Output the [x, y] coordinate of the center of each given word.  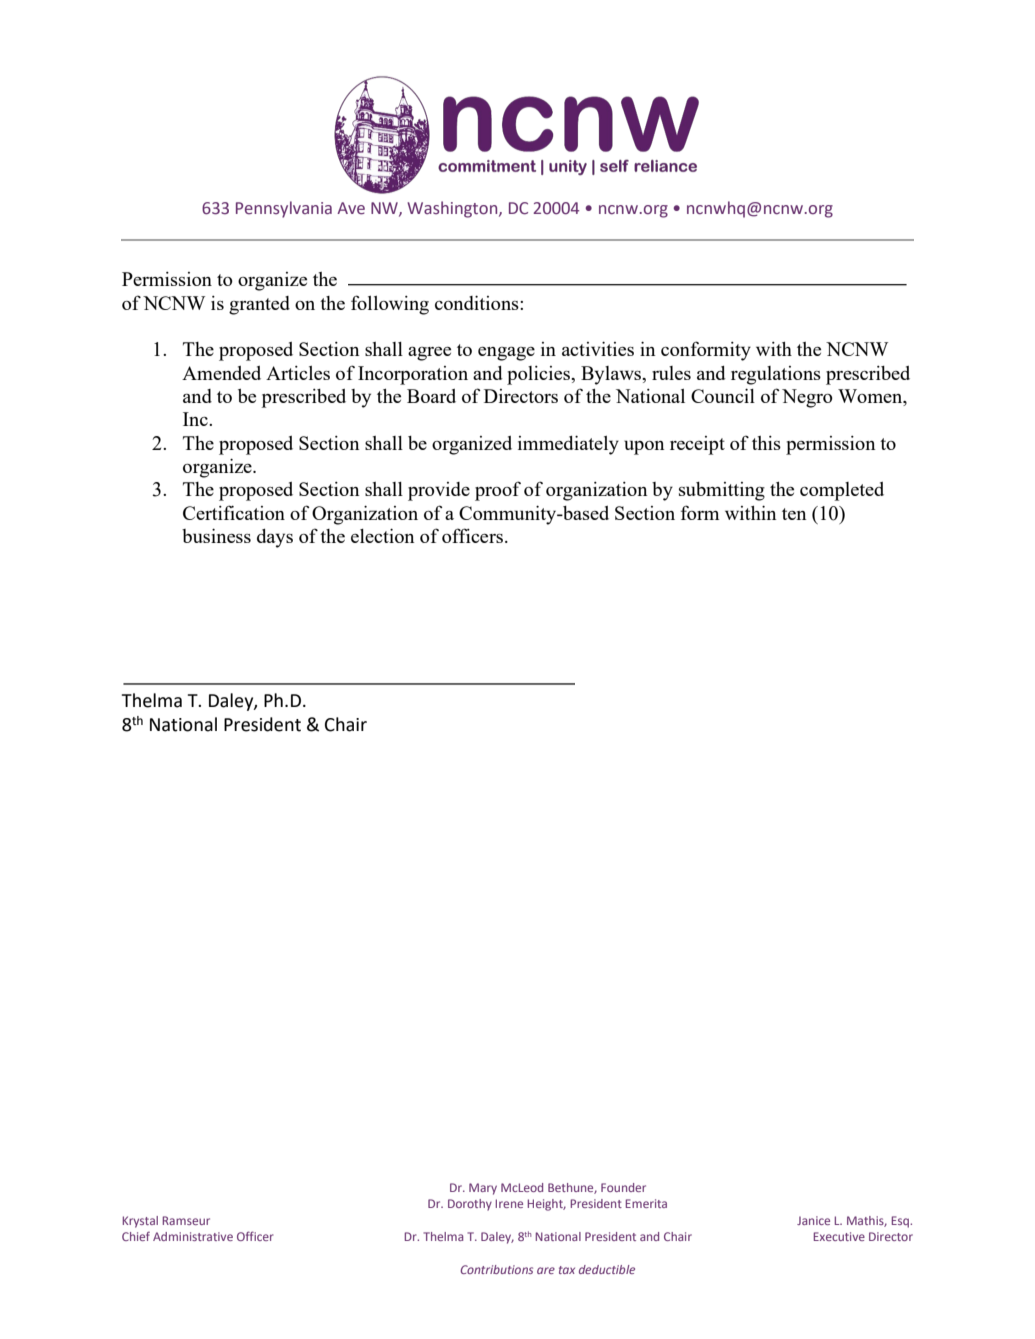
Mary [483, 1189]
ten [794, 514]
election [382, 535]
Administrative [193, 1236]
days [275, 538]
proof [498, 491]
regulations [776, 375]
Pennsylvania [284, 209]
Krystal [140, 1222]
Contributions [496, 1269]
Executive [839, 1236]
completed [842, 491]
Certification [234, 512]
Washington [453, 209]
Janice [813, 1220]
